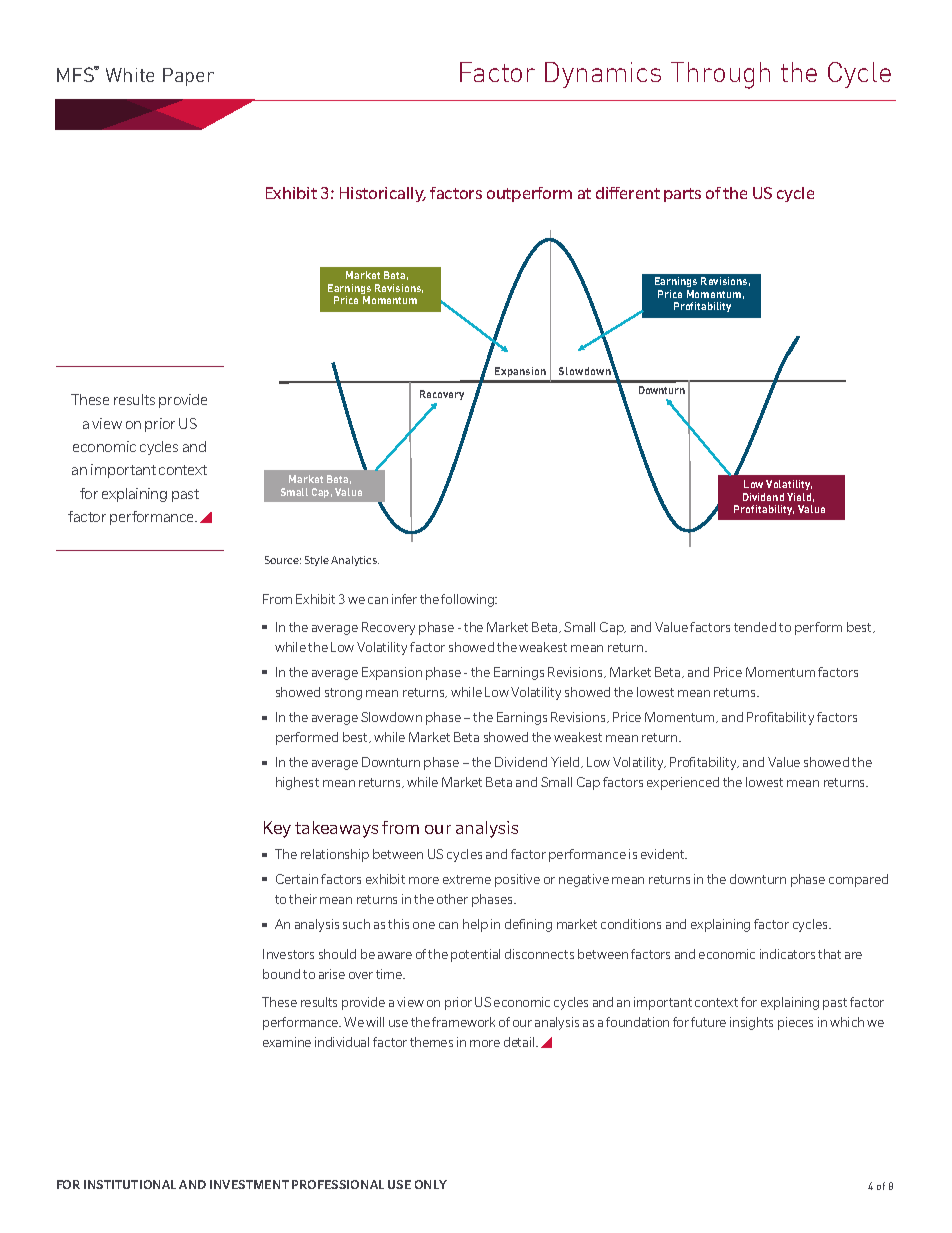  Describe the element at coordinates (431, 1184) in the image. I see `ONLY` at that location.
